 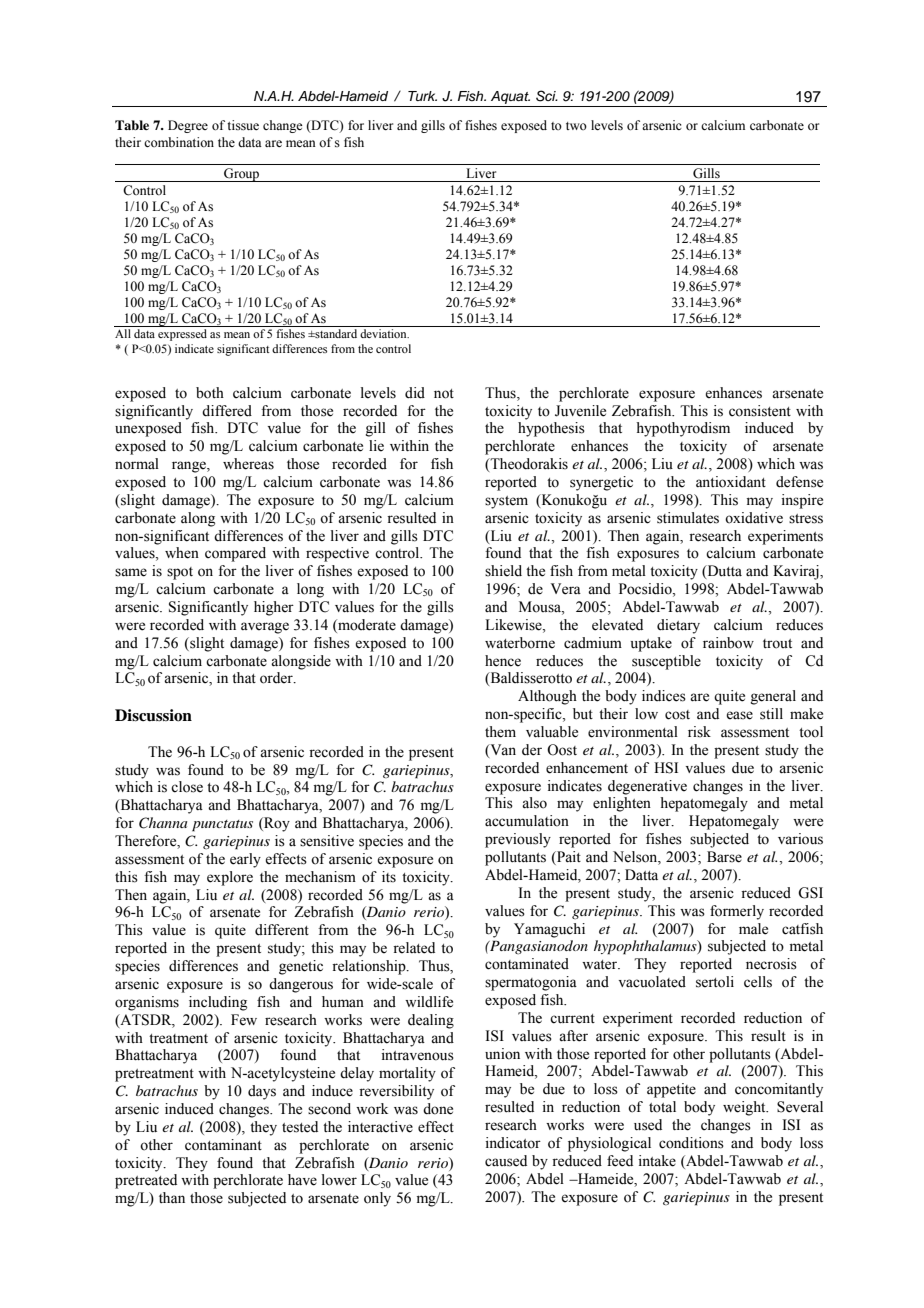 I want to click on Degree, so click(x=188, y=126).
